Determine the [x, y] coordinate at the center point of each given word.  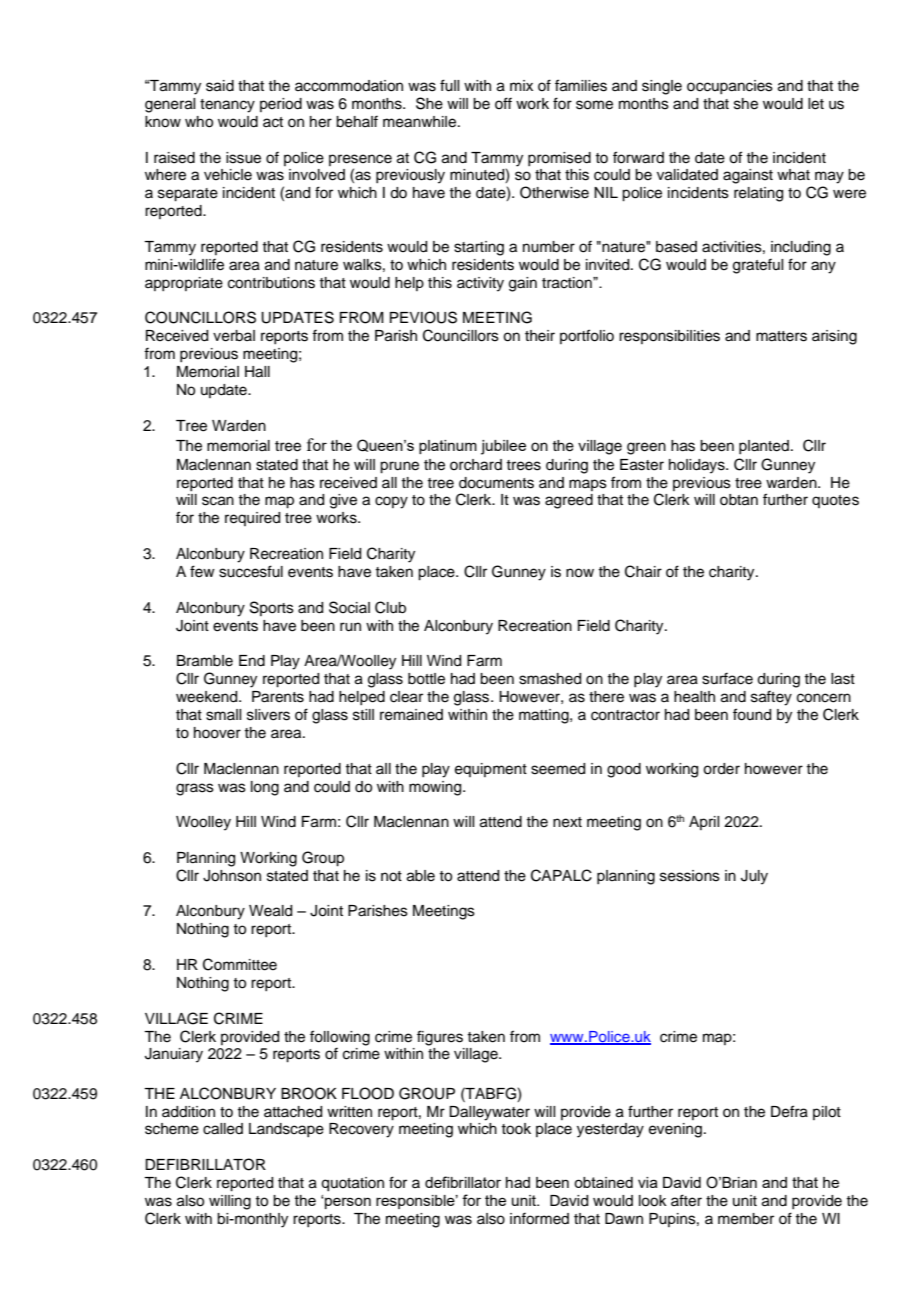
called [223, 1129]
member [746, 1219]
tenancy [227, 106]
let [816, 104]
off [503, 103]
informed [539, 1218]
